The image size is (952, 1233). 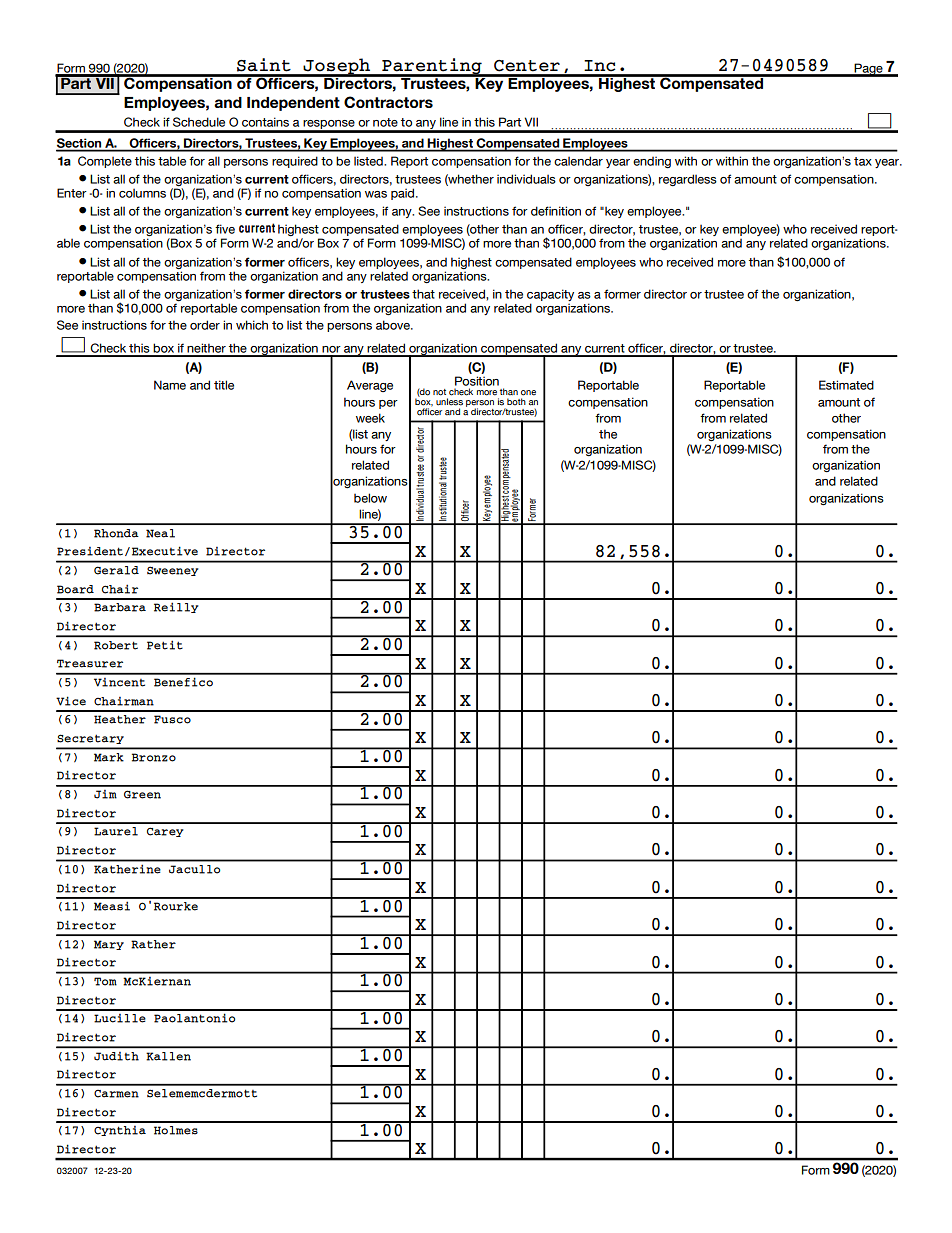 What do you see at coordinates (477, 381) in the page?
I see `Position` at bounding box center [477, 381].
